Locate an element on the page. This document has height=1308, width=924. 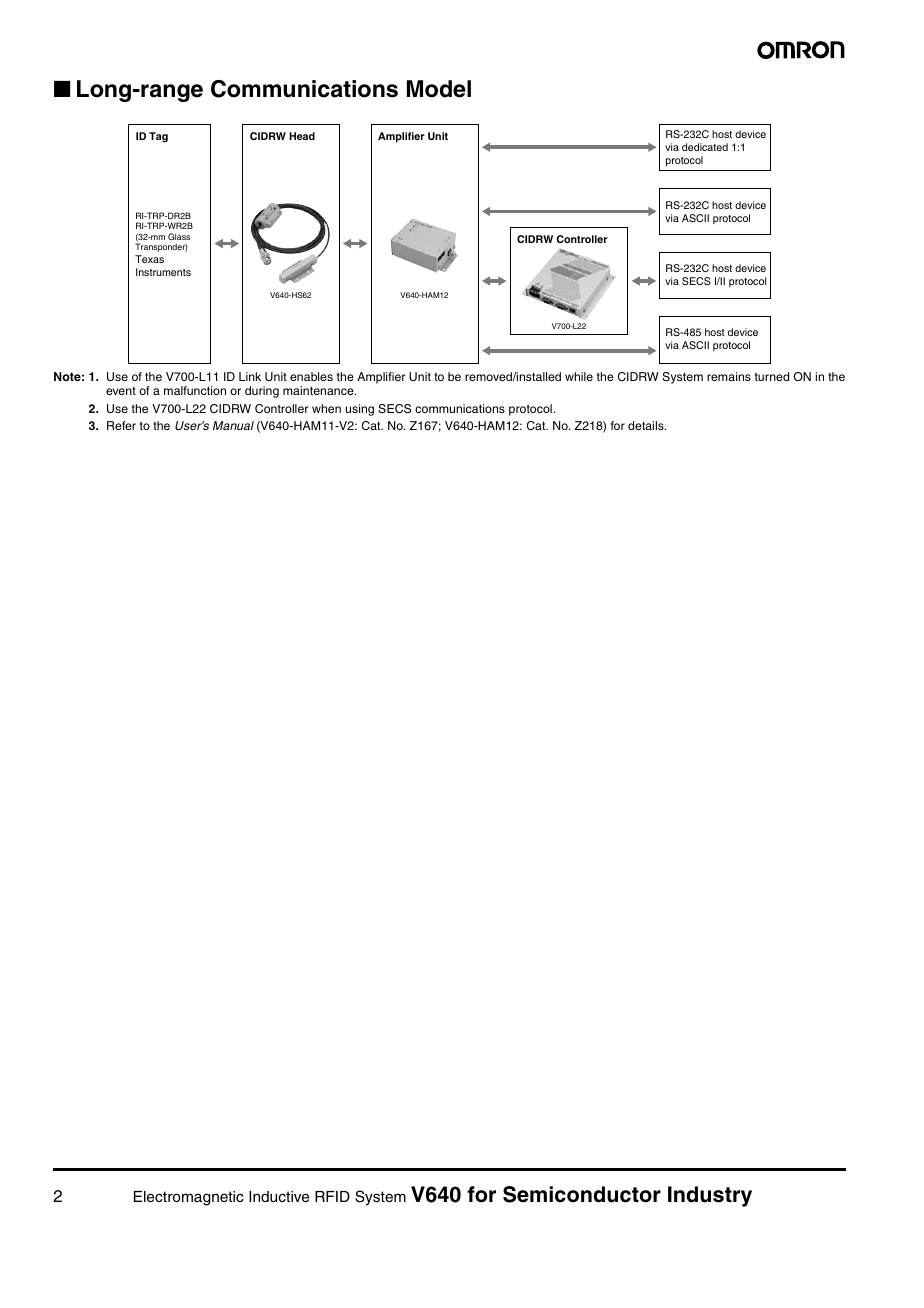
Industry is located at coordinates (710, 1196).
